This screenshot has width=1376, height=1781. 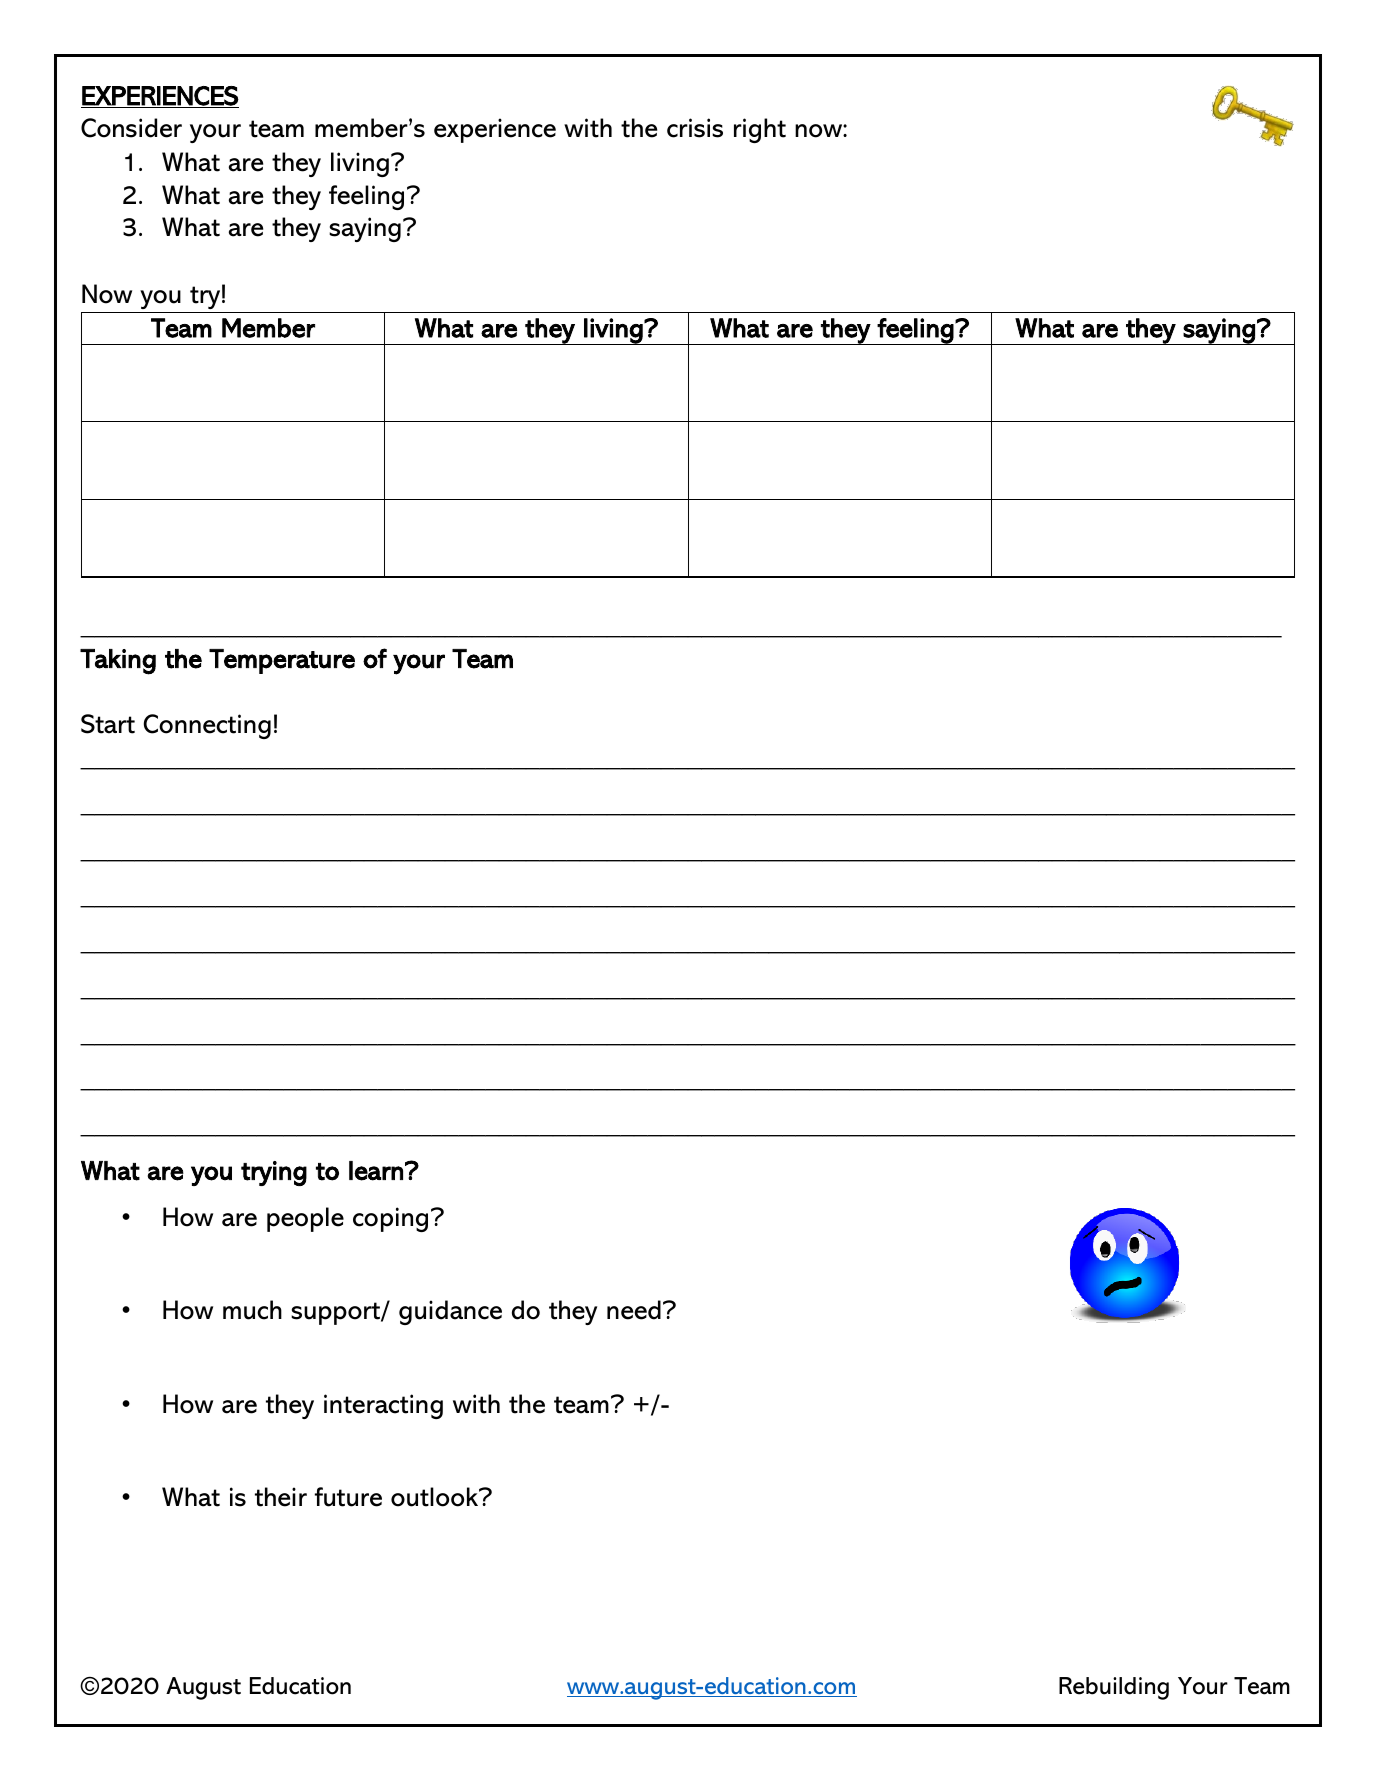 I want to click on right, so click(x=760, y=130).
